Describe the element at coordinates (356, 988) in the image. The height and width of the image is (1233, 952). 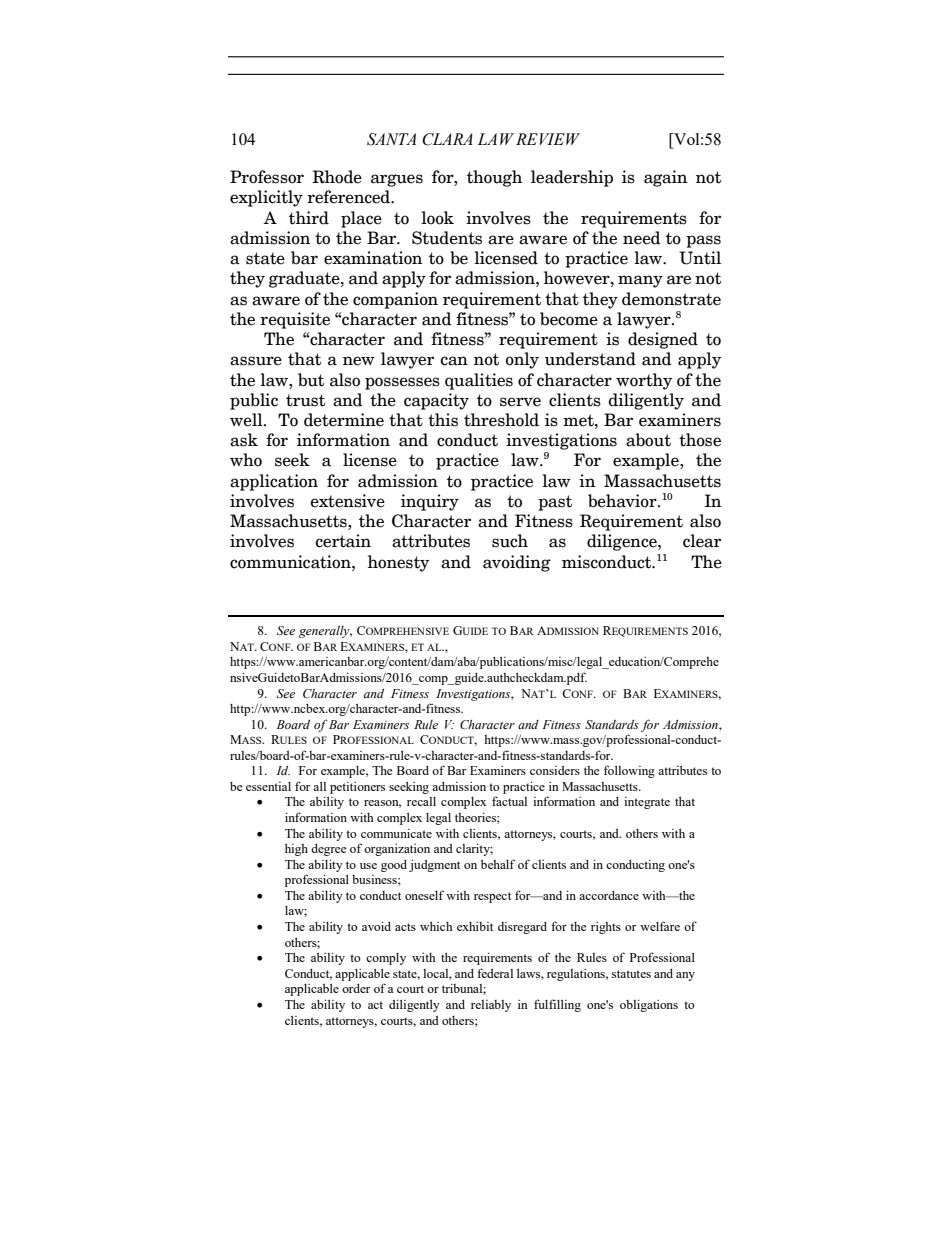
I see `order` at that location.
